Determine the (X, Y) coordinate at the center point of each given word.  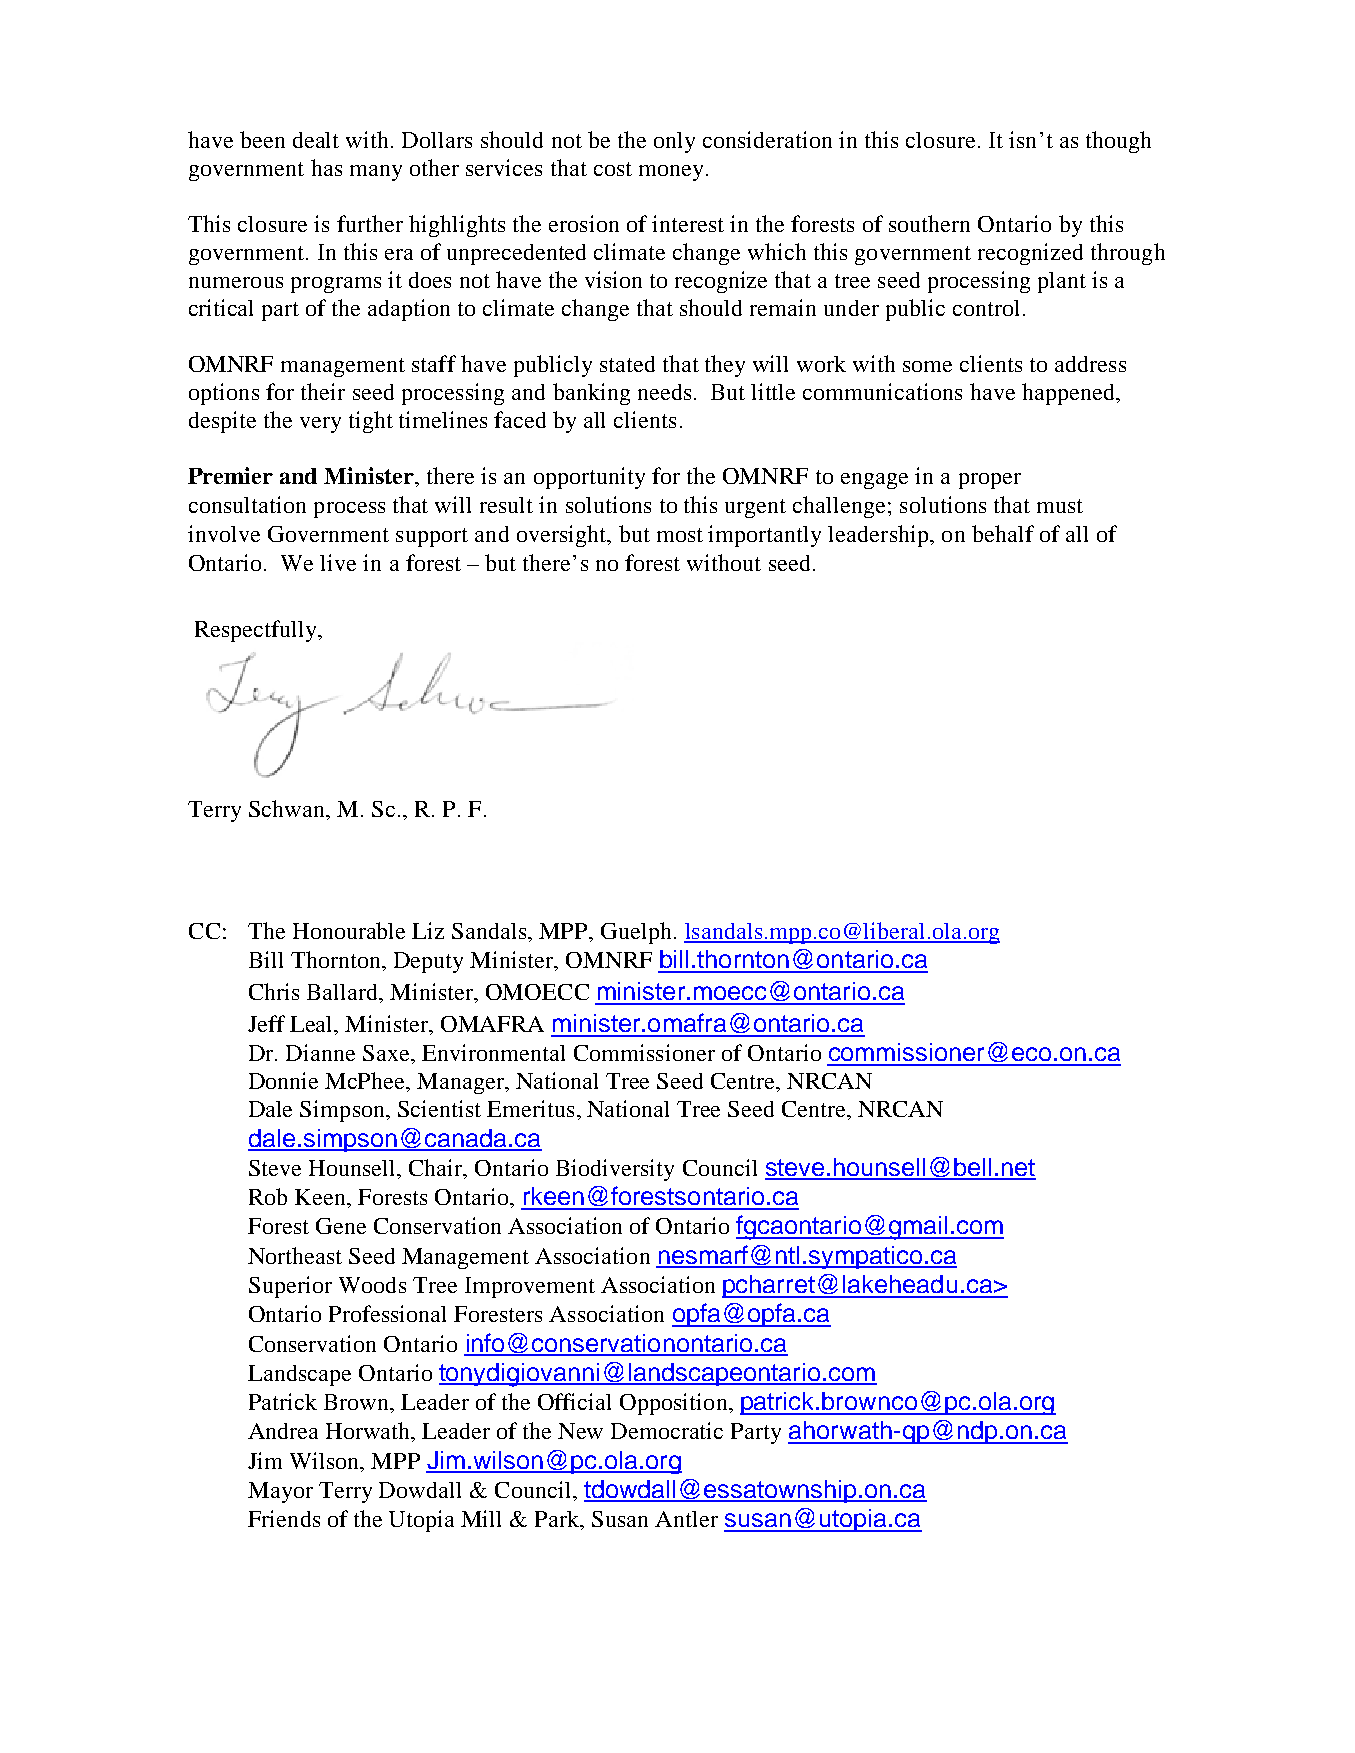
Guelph (636, 933)
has (326, 167)
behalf (1003, 533)
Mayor (280, 1492)
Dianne (320, 1052)
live (338, 562)
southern (929, 223)
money (671, 173)
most (680, 535)
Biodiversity (615, 1170)
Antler (686, 1519)
